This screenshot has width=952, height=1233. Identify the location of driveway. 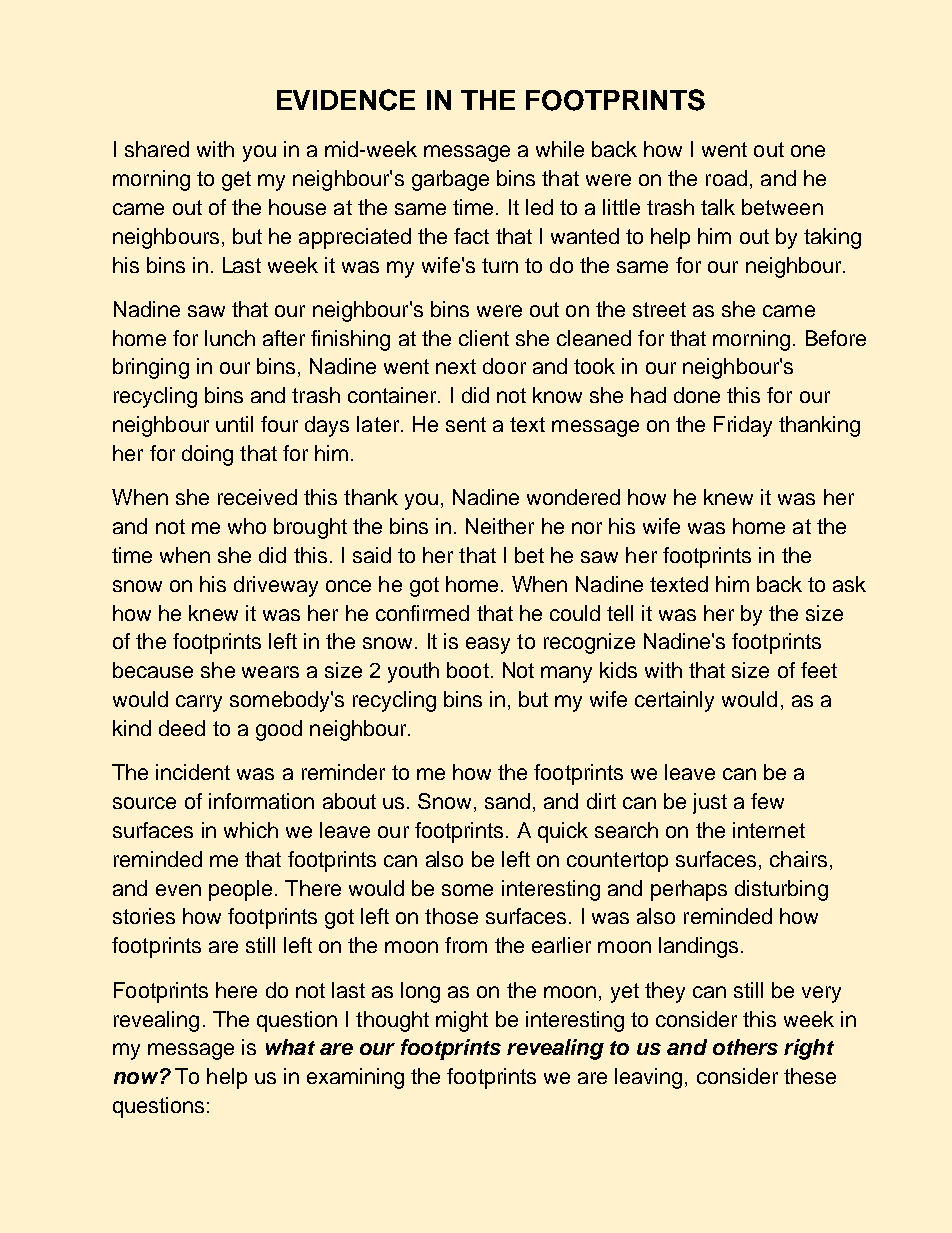
(276, 586).
